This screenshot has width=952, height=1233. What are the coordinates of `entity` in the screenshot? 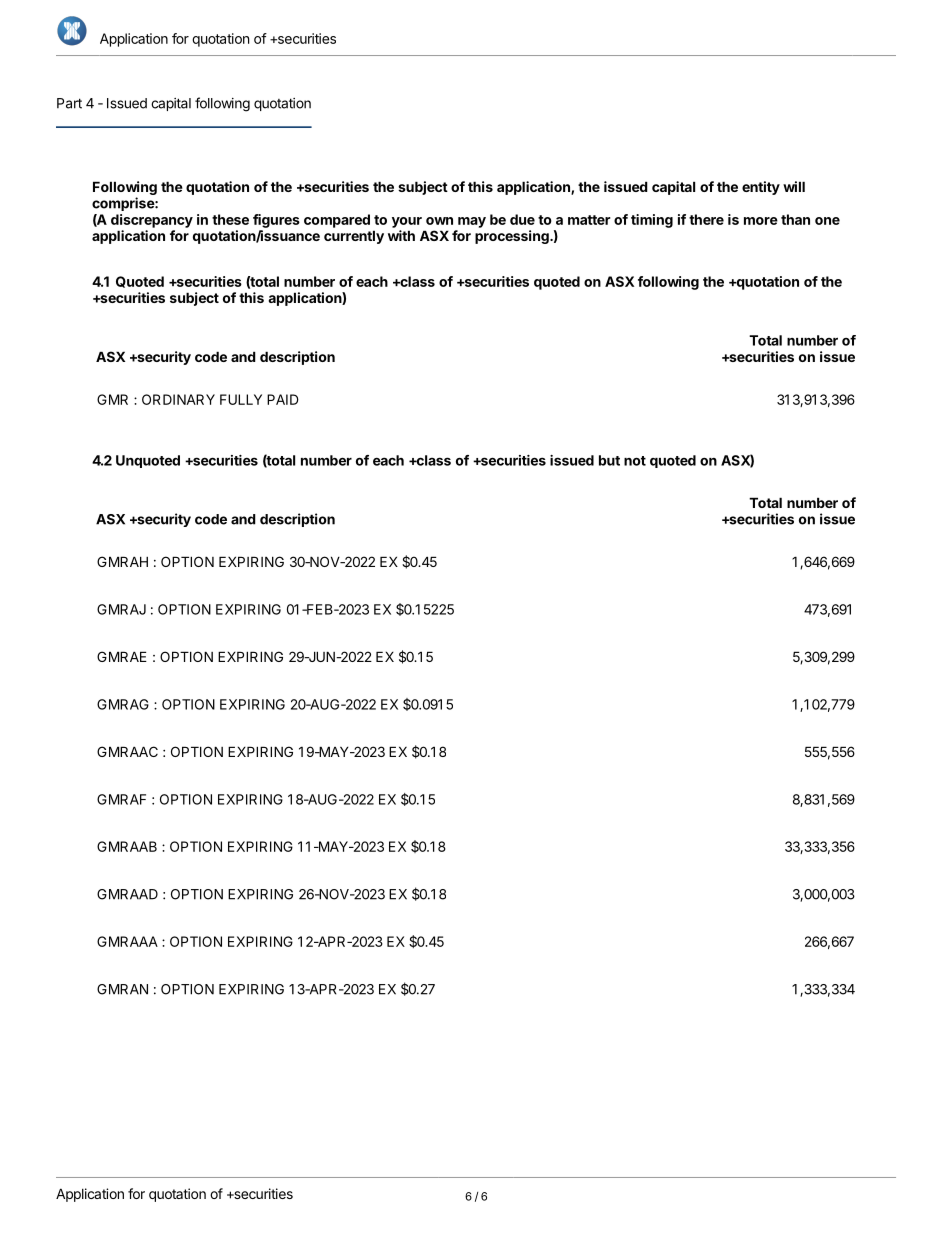 It's located at (761, 188).
